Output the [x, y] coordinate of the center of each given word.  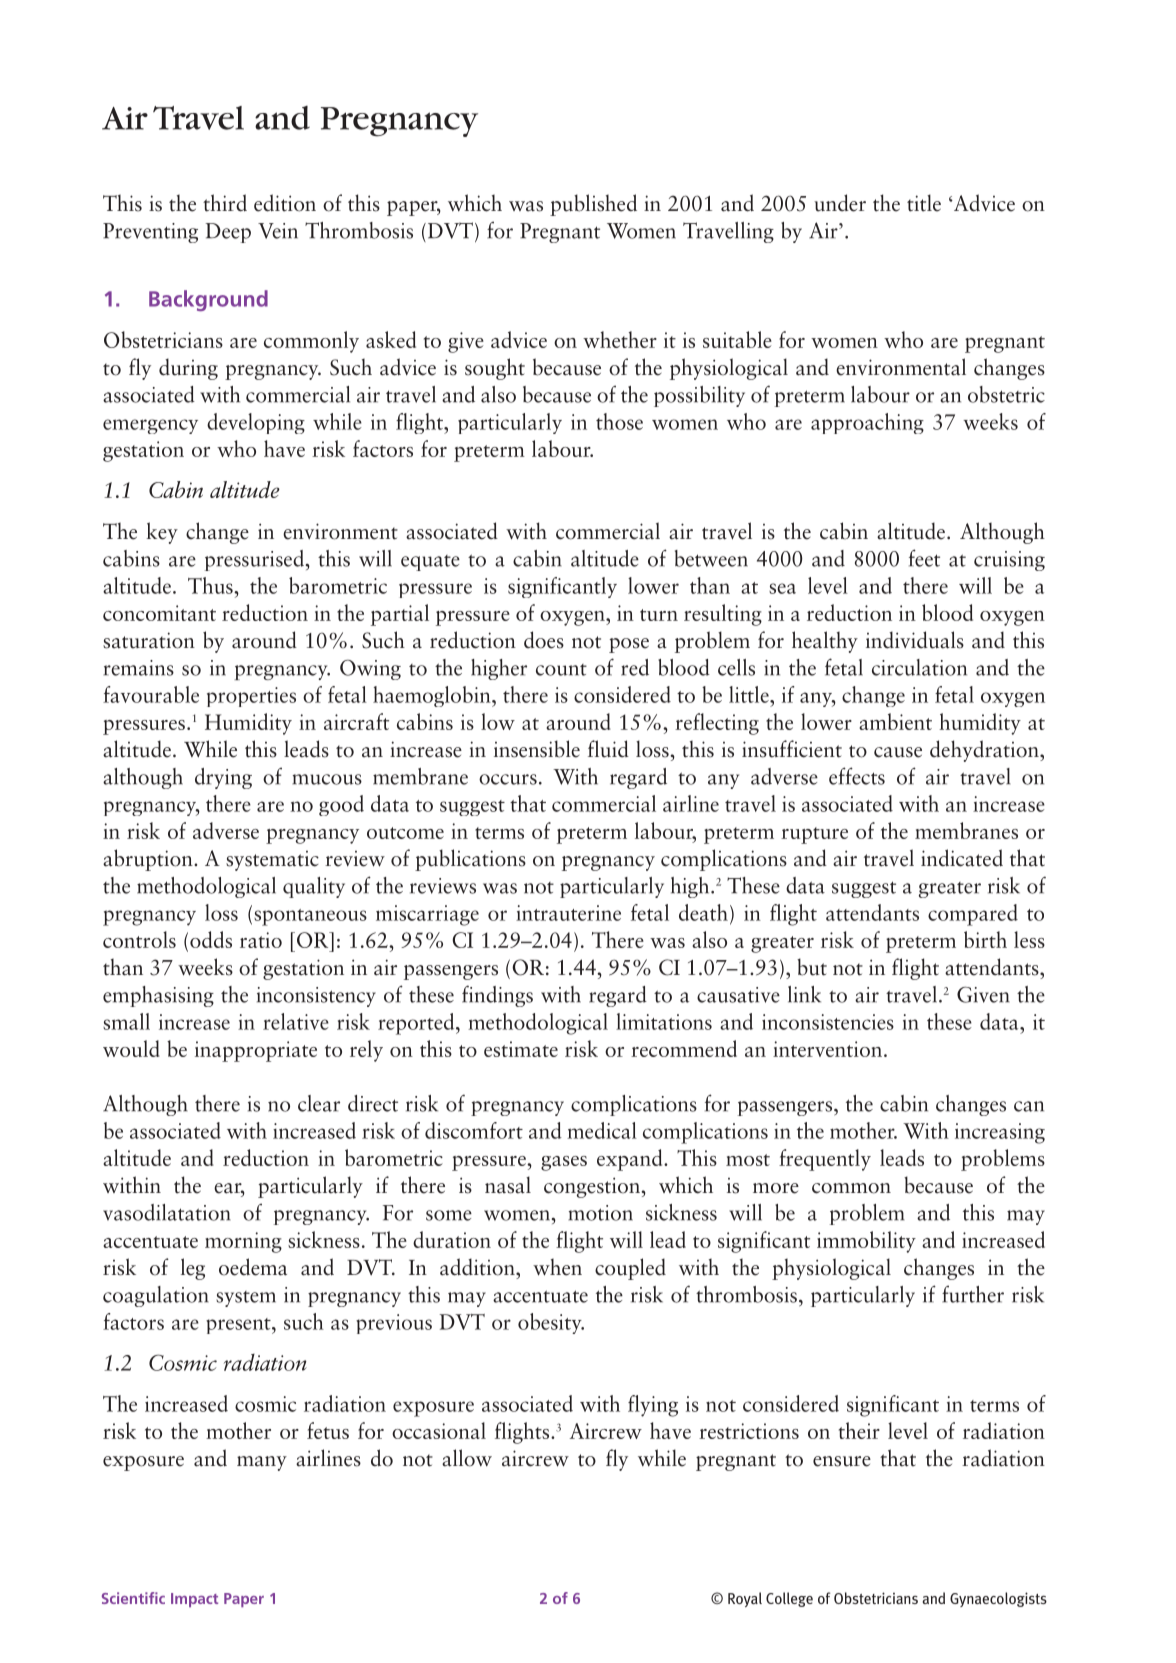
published [593, 205]
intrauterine [568, 913]
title [924, 203]
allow [467, 1458]
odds [211, 939]
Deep [228, 233]
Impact [194, 1600]
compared [973, 915]
